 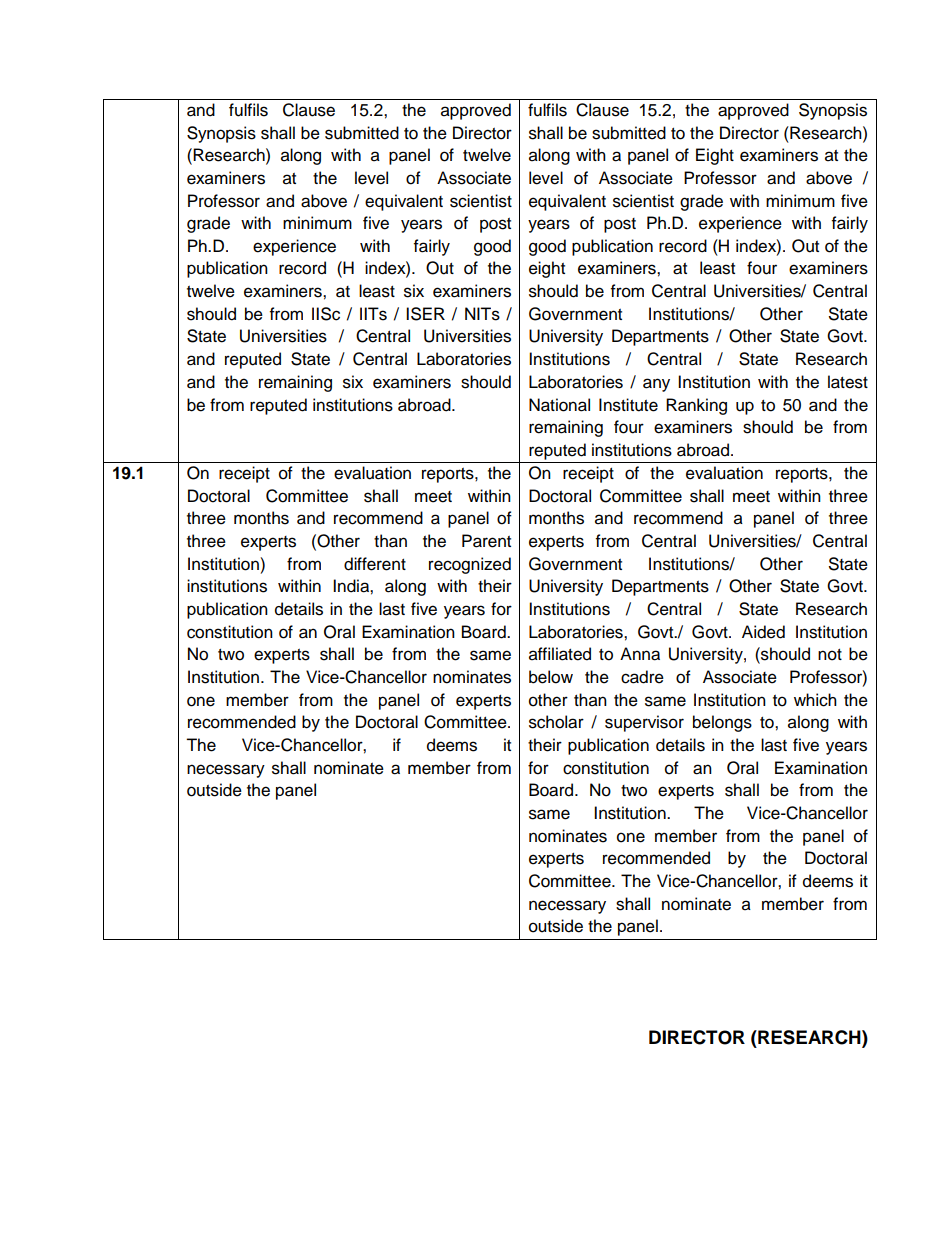 I want to click on supervisor, so click(x=644, y=723).
